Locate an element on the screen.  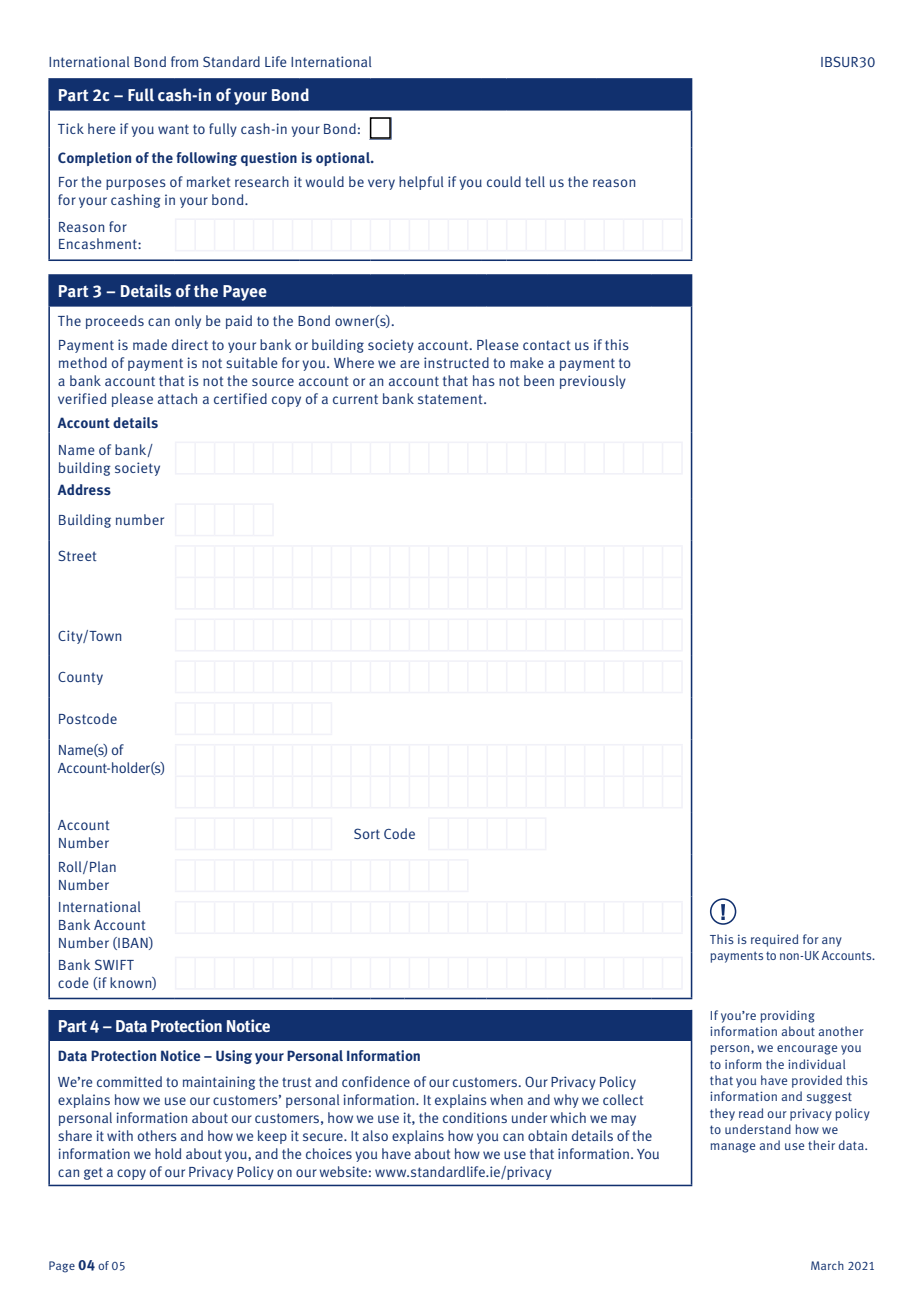
Sort is located at coordinates (367, 833).
